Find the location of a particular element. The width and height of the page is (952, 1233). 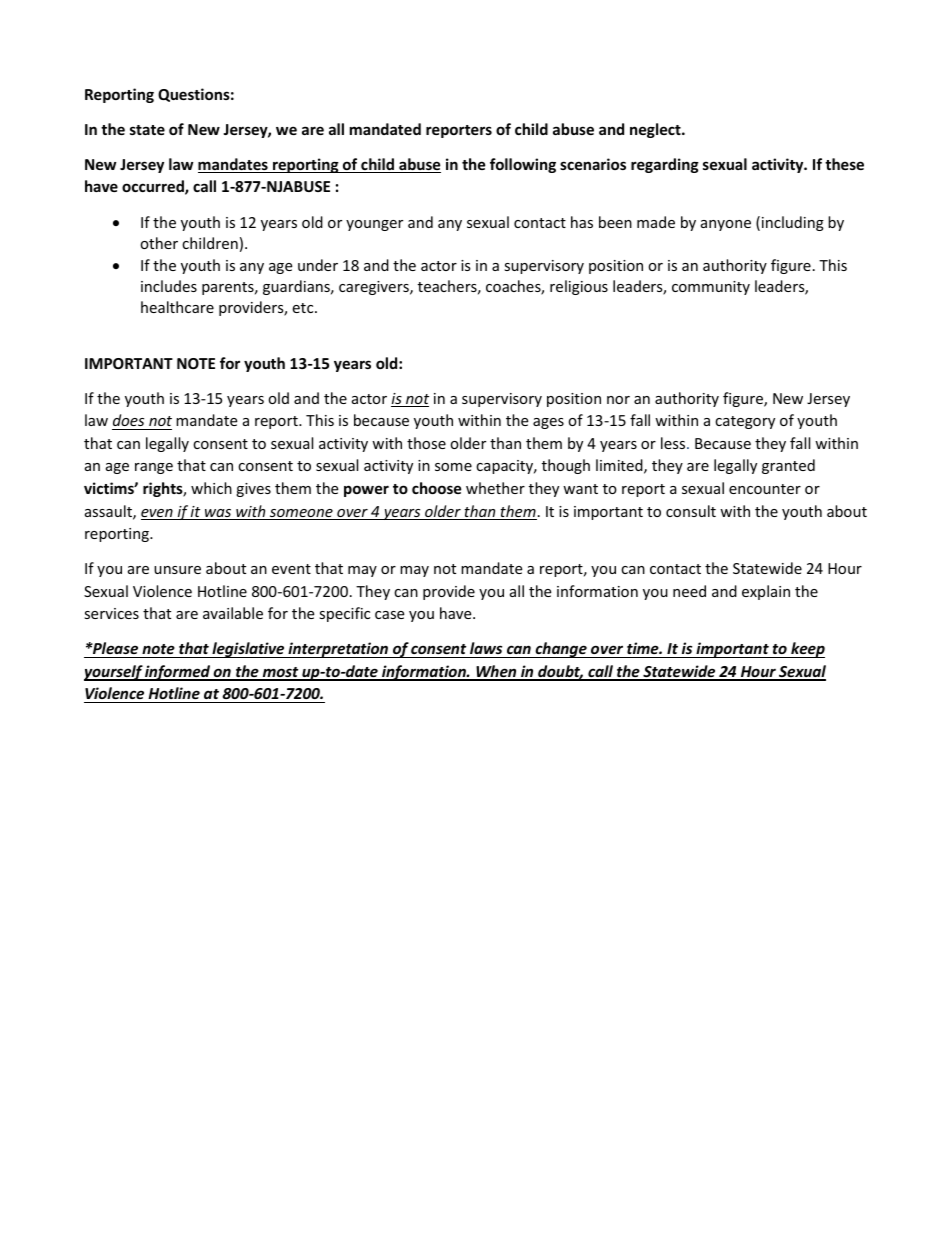

informed is located at coordinates (177, 673).
